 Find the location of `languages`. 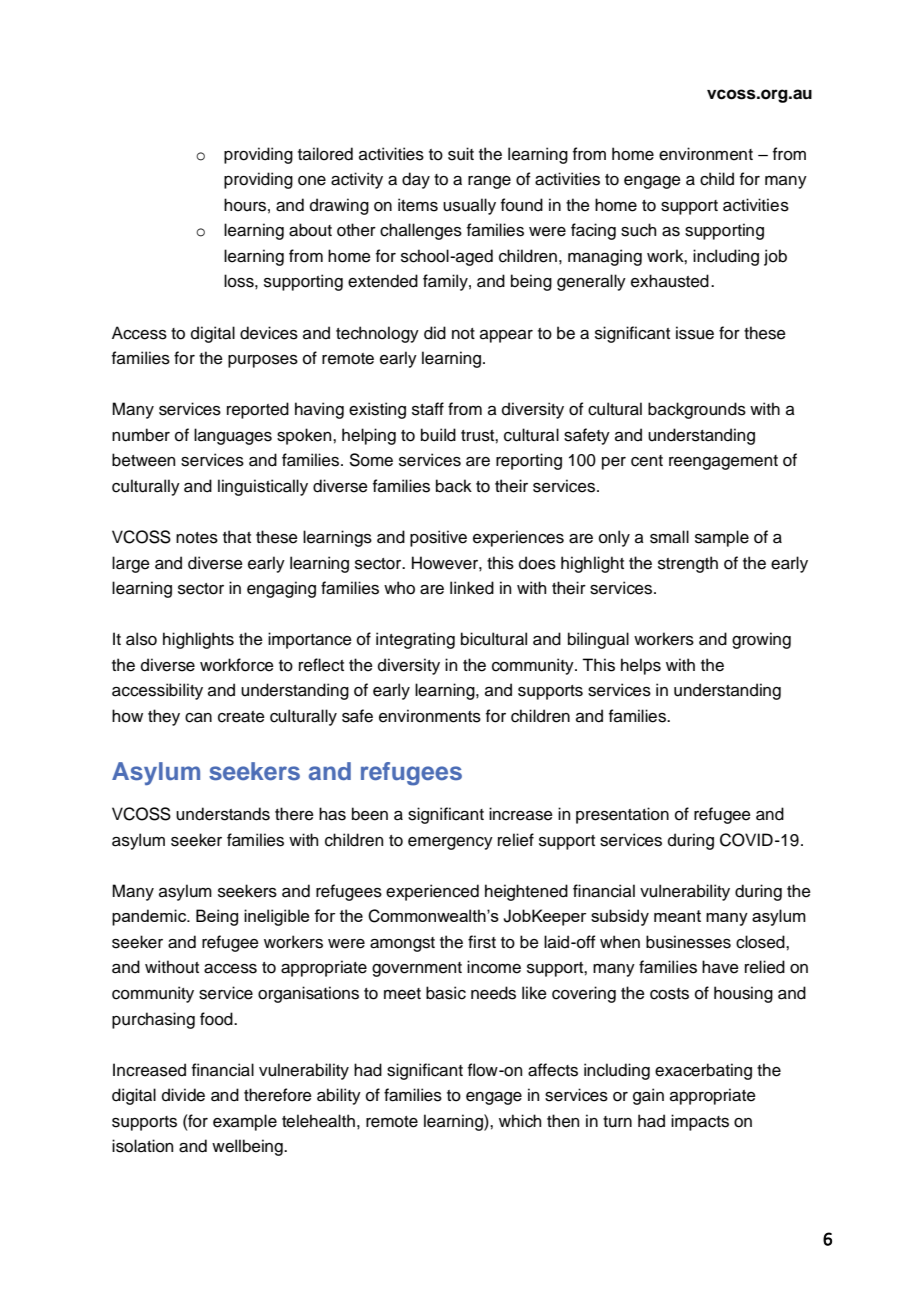

languages is located at coordinates (233, 436).
